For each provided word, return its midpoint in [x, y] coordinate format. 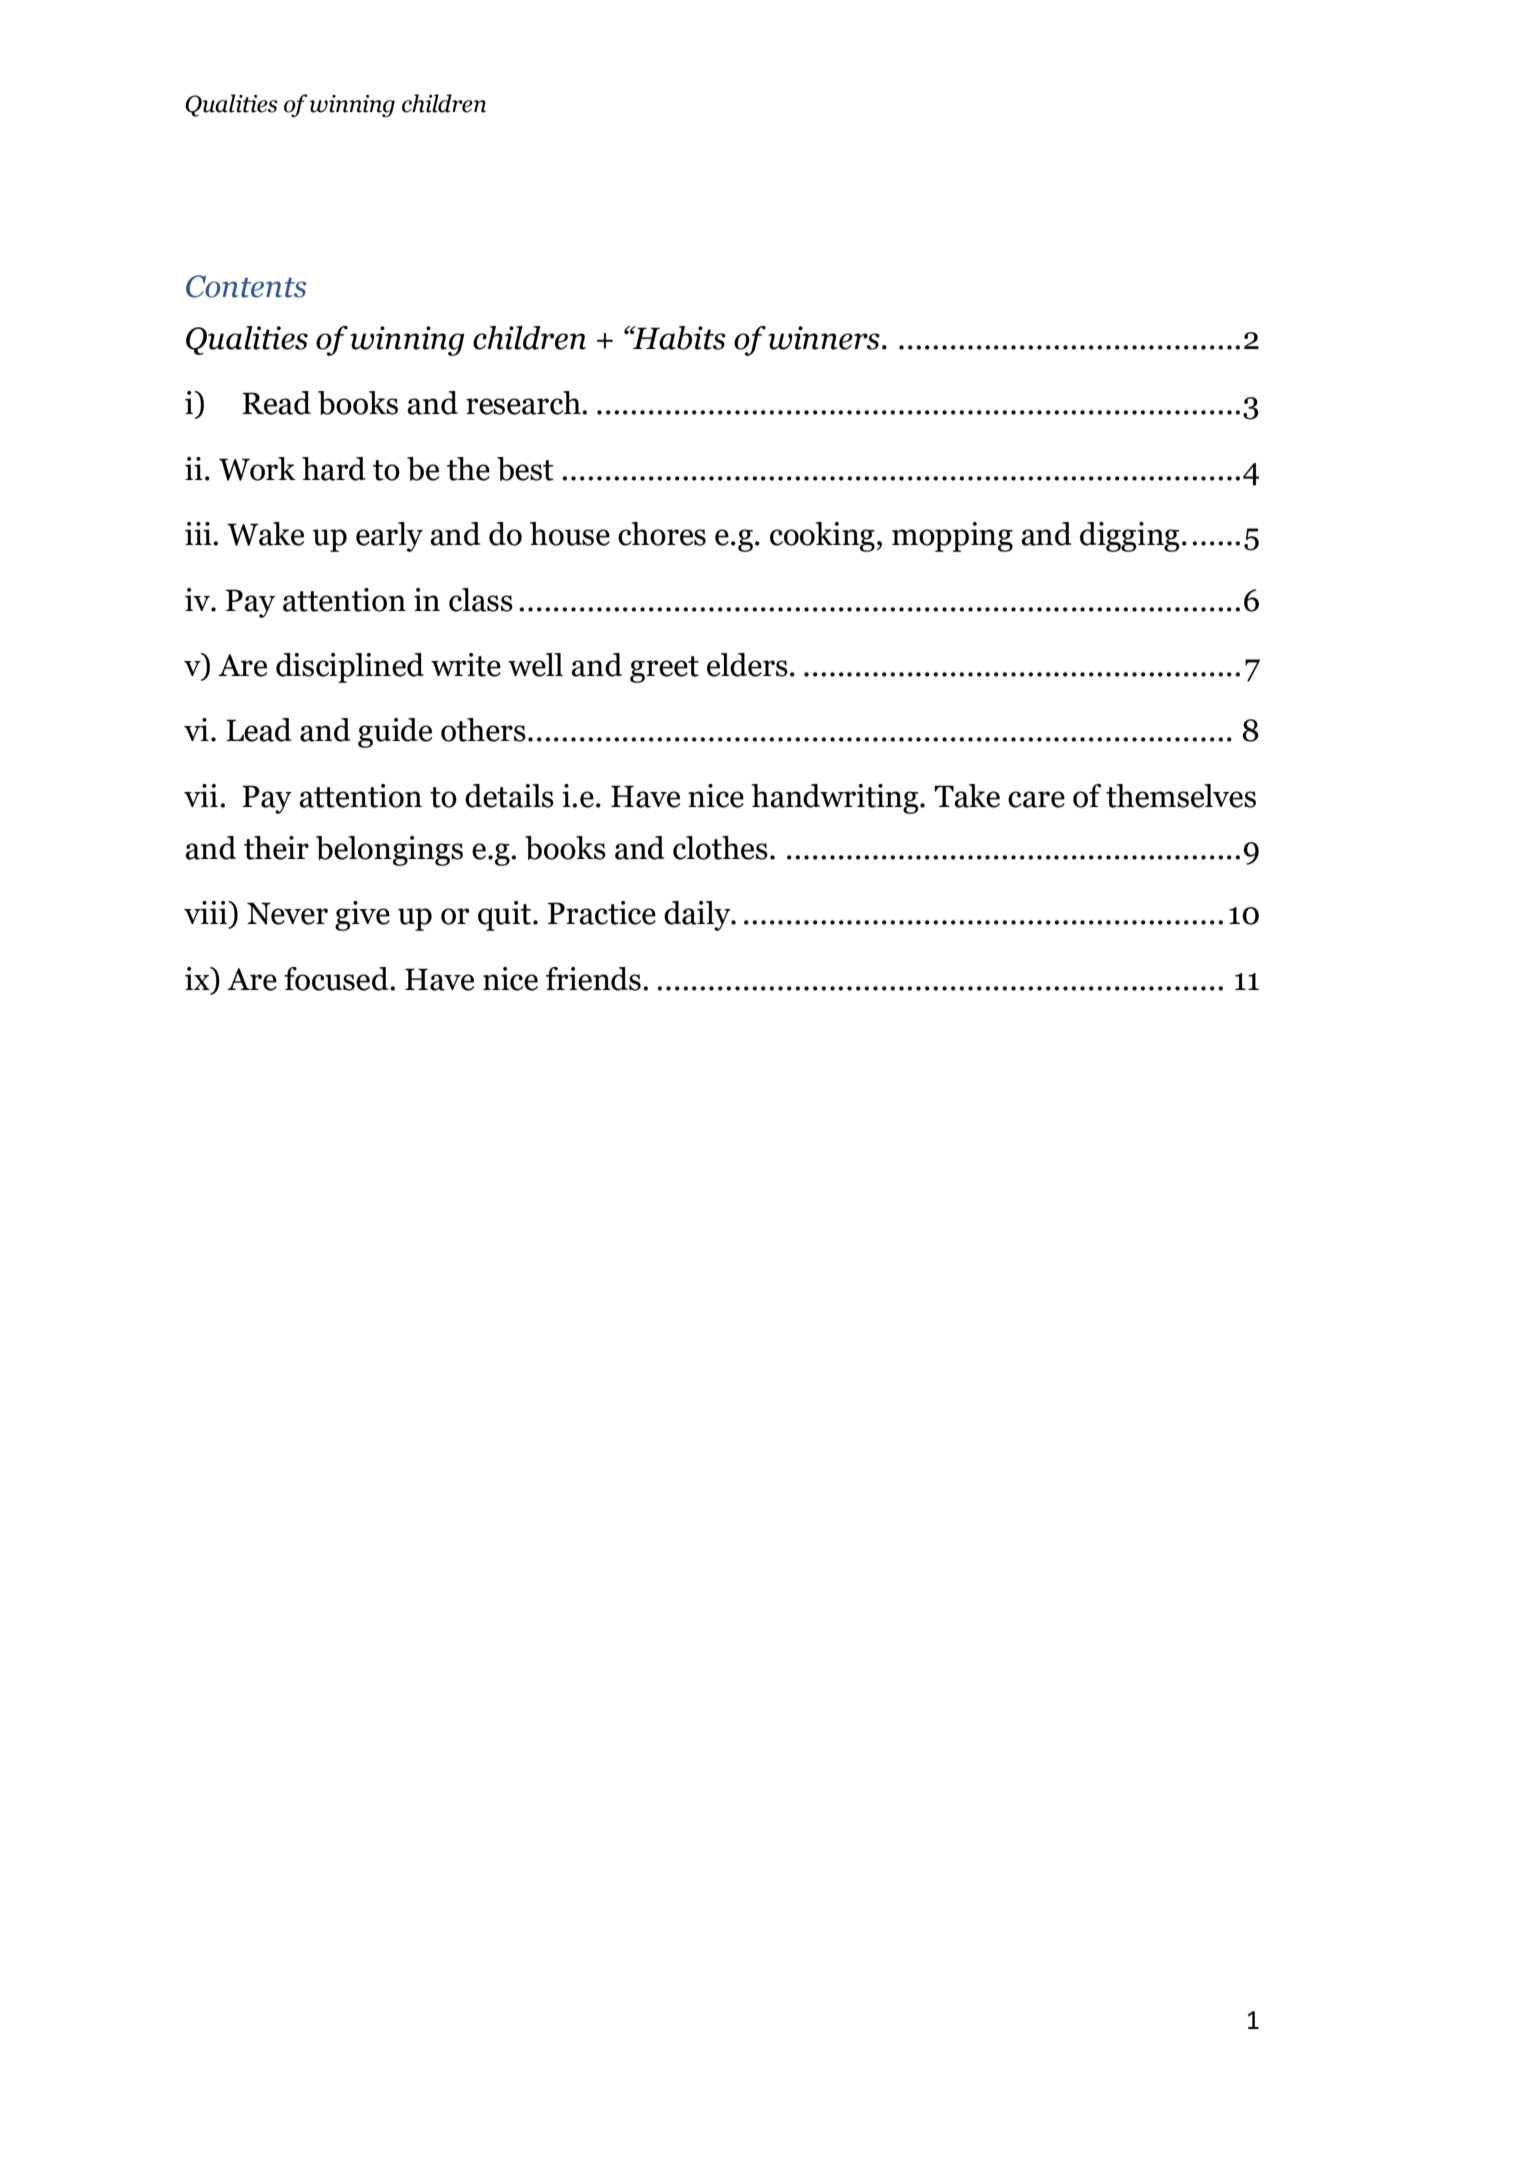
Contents [246, 286]
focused [337, 979]
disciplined [350, 668]
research [524, 403]
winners [824, 338]
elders [747, 665]
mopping [952, 537]
